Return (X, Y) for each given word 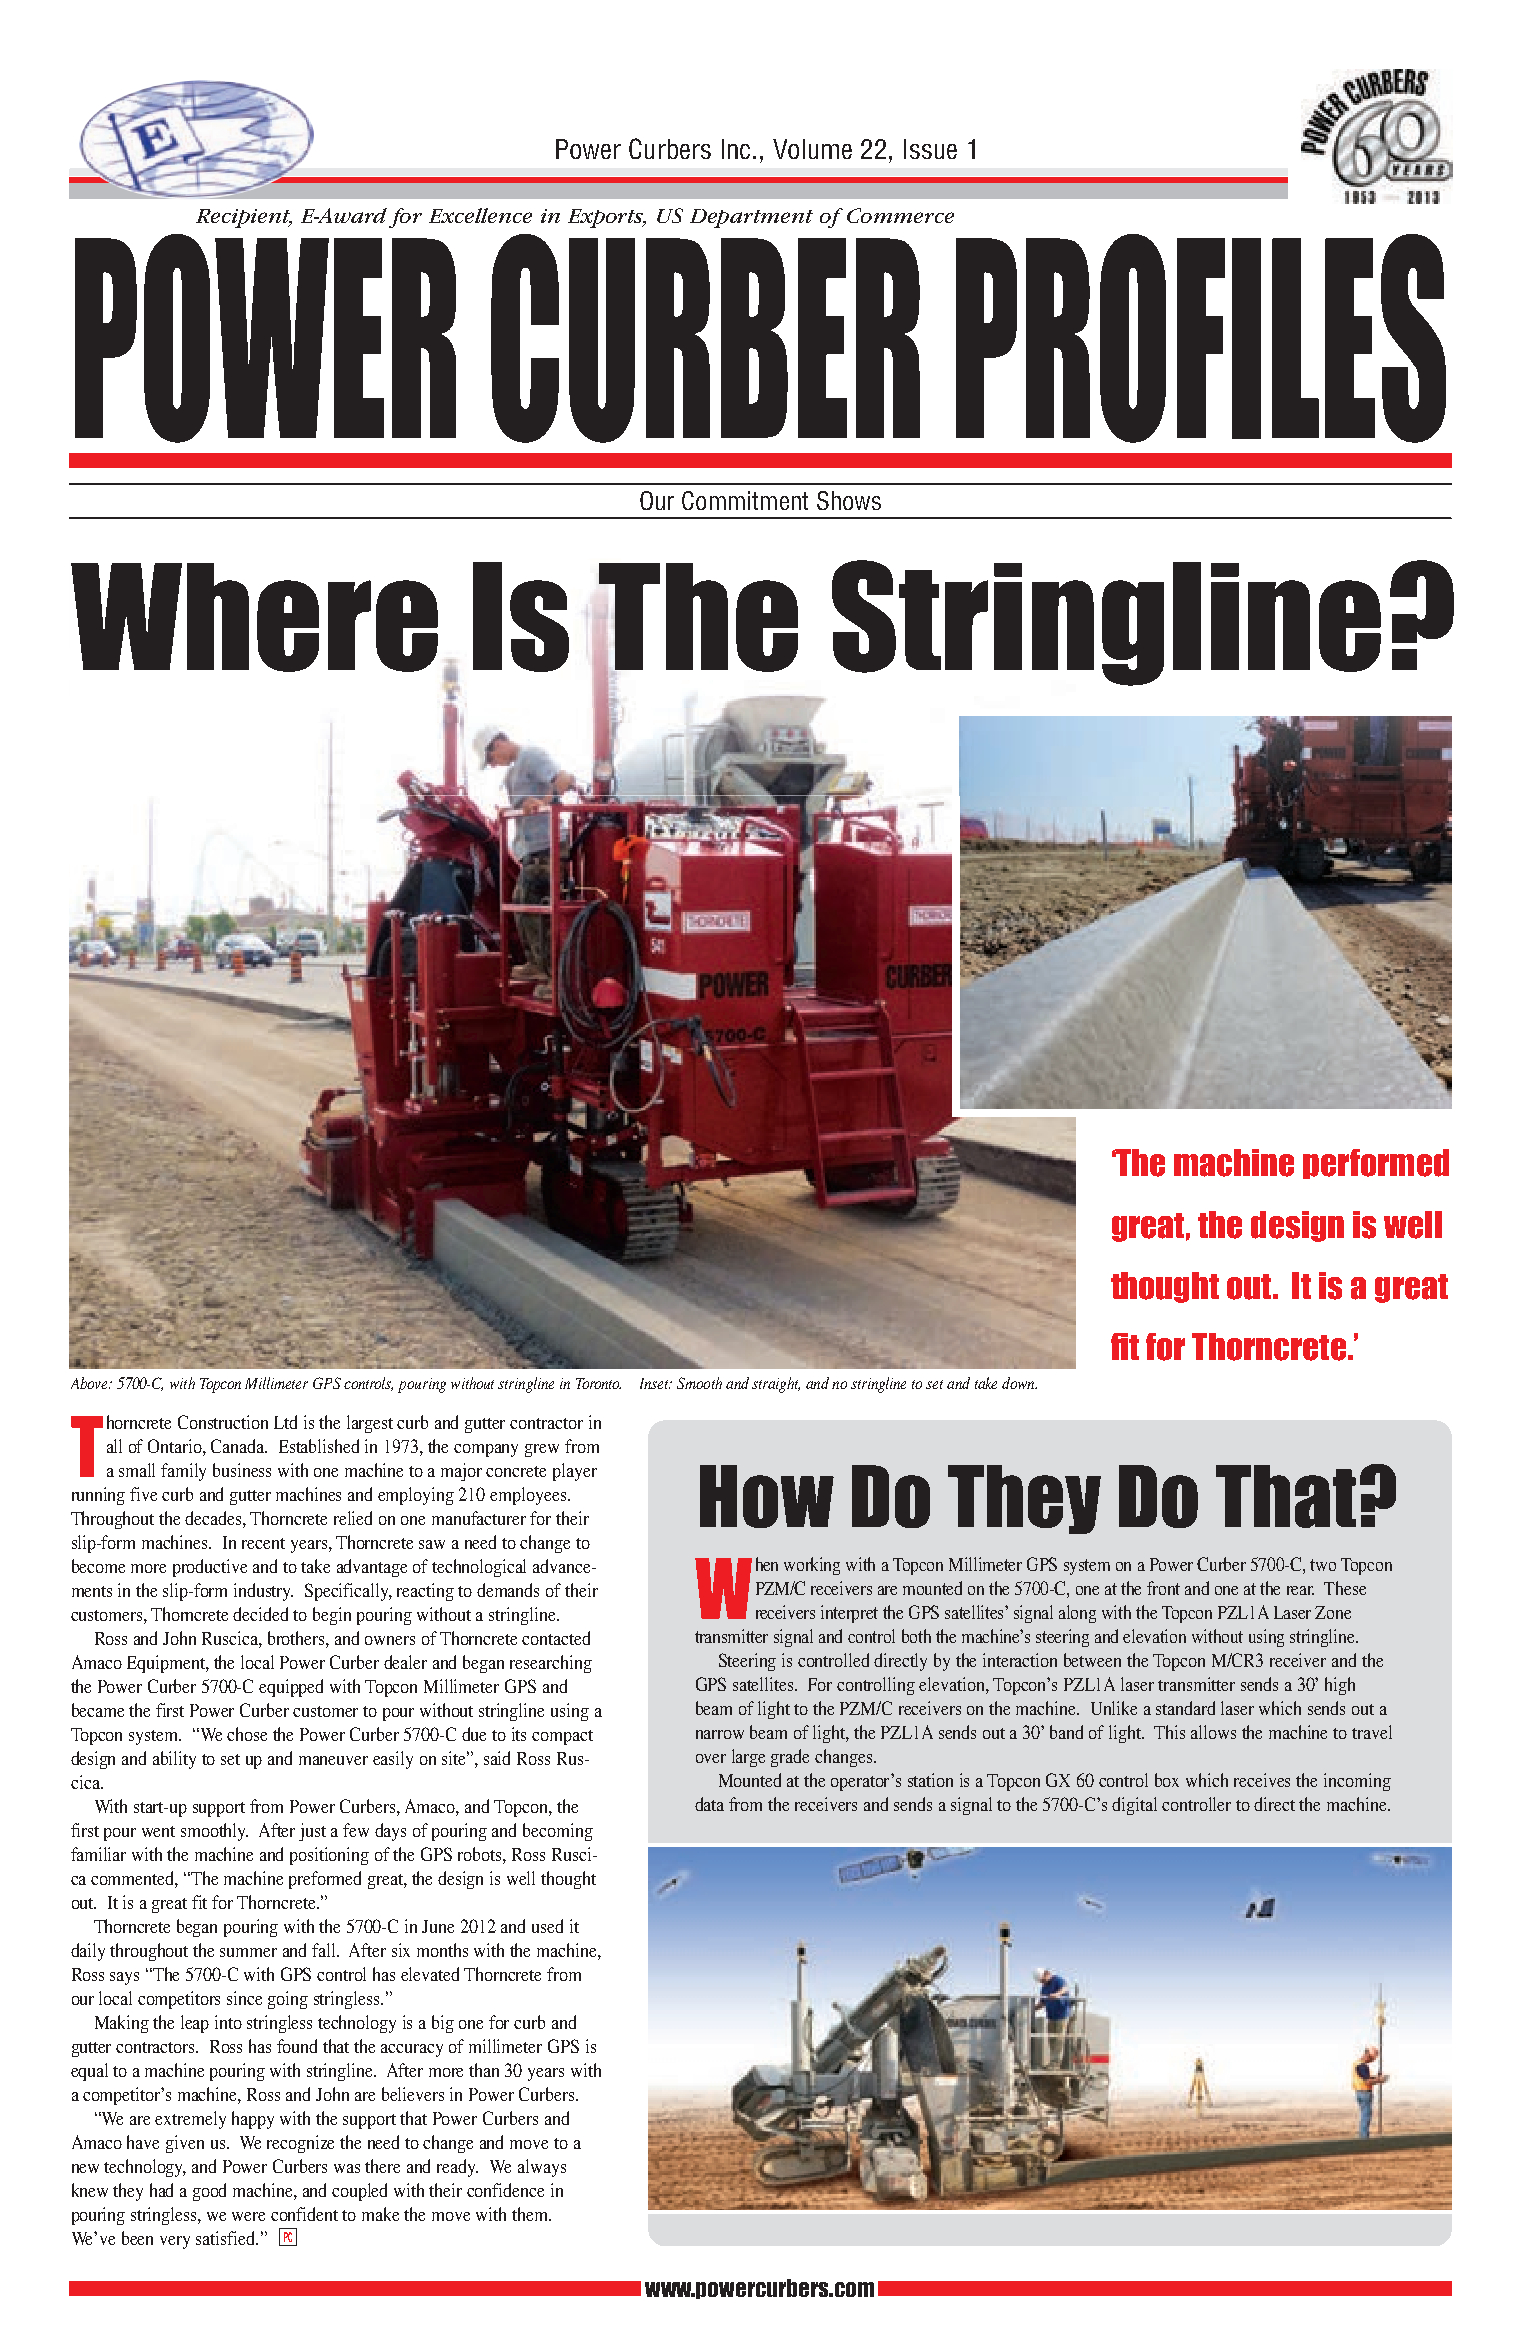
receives (1262, 1780)
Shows (849, 500)
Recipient (244, 218)
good (209, 2192)
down (1019, 1383)
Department (751, 218)
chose (247, 1734)
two (1323, 1565)
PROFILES (1201, 338)
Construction (223, 1422)
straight (776, 1385)
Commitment (745, 500)
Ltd (285, 1422)
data (709, 1804)
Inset (656, 1383)
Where (254, 617)
